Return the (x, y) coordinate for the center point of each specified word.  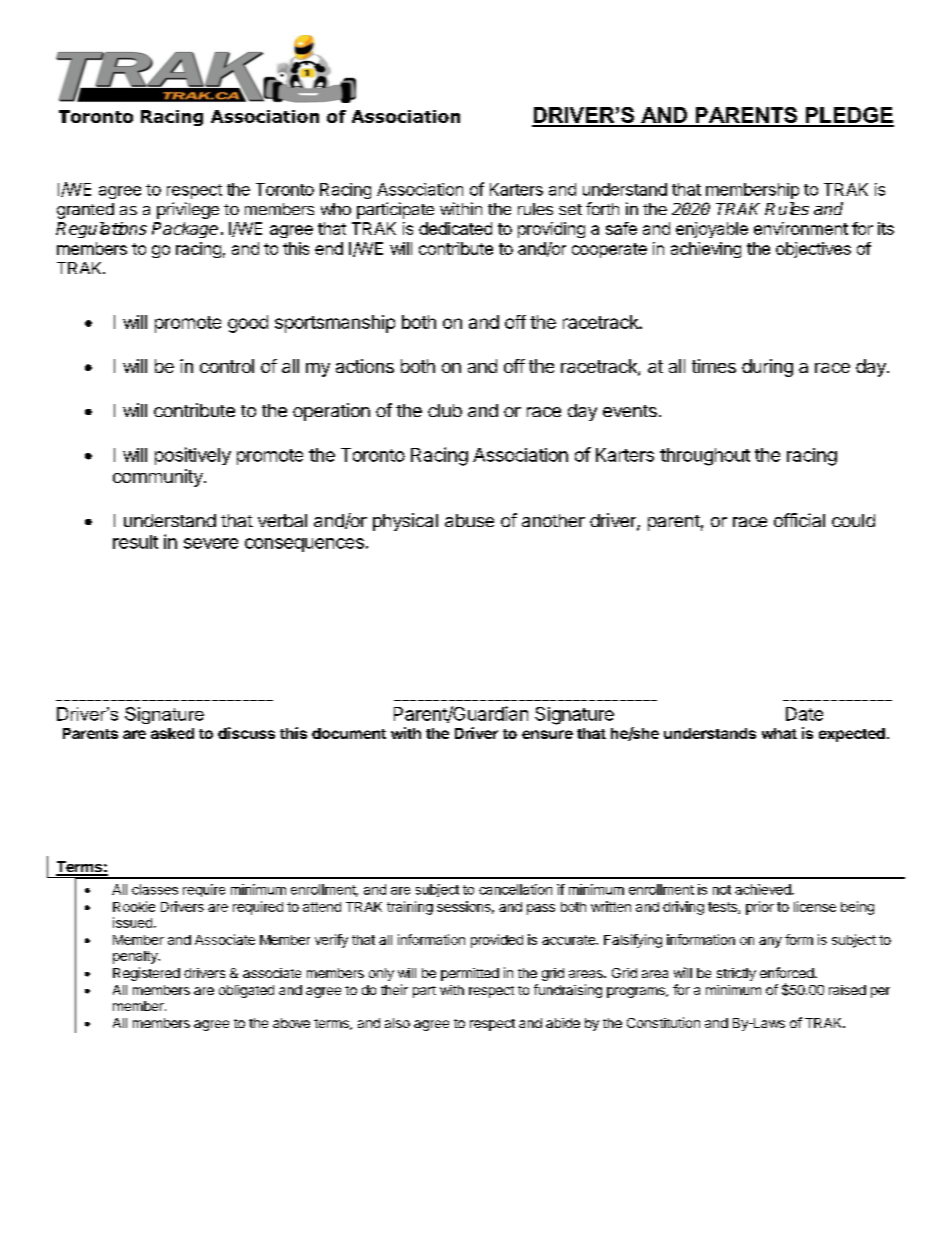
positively (193, 456)
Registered (146, 974)
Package (185, 230)
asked (172, 733)
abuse (469, 520)
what (779, 733)
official (799, 520)
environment (801, 228)
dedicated (455, 228)
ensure (547, 734)
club (445, 410)
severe (211, 543)
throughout (705, 457)
